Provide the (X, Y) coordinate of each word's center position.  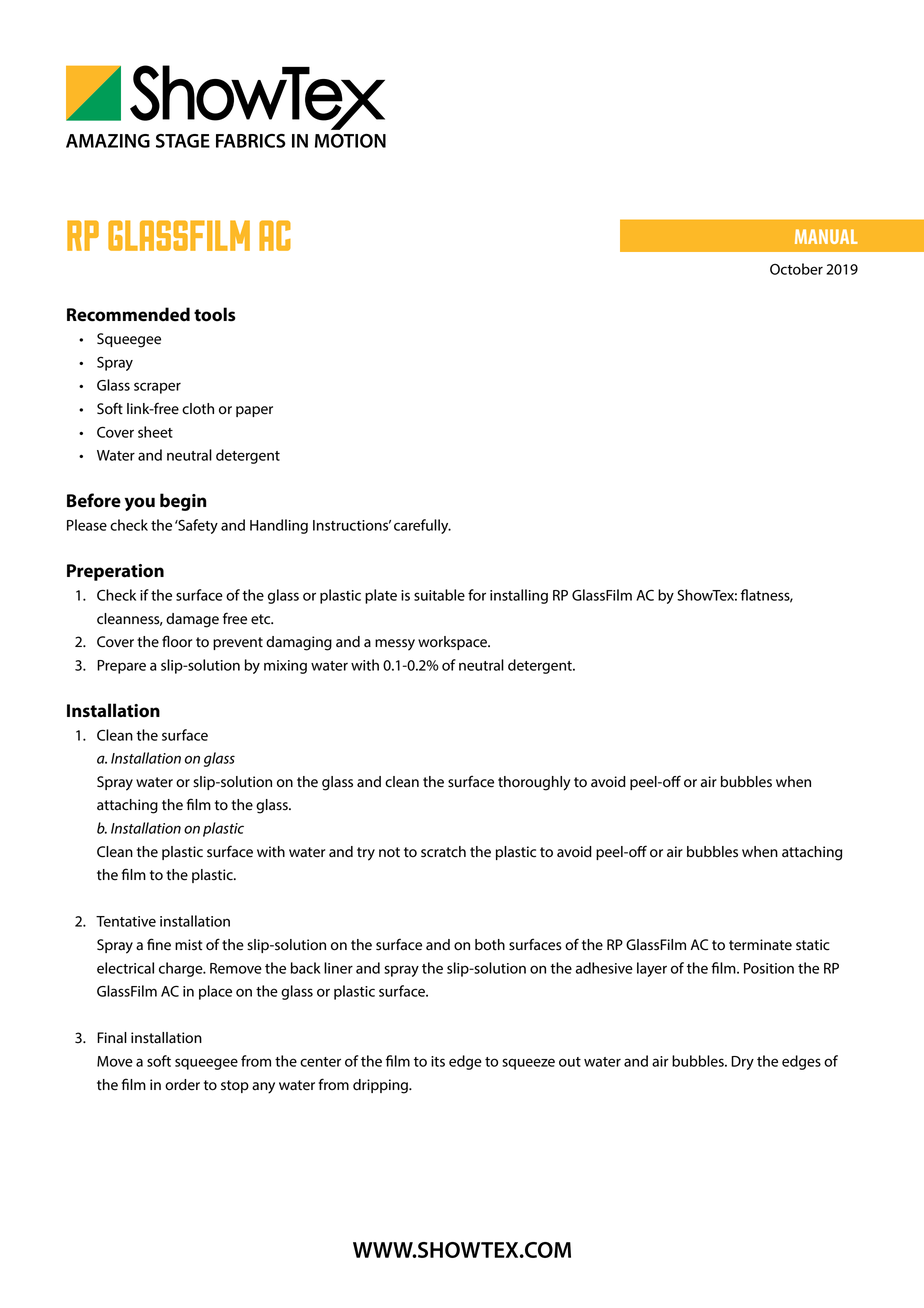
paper (254, 411)
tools (215, 314)
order (182, 1085)
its (438, 1061)
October (796, 269)
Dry (742, 1063)
